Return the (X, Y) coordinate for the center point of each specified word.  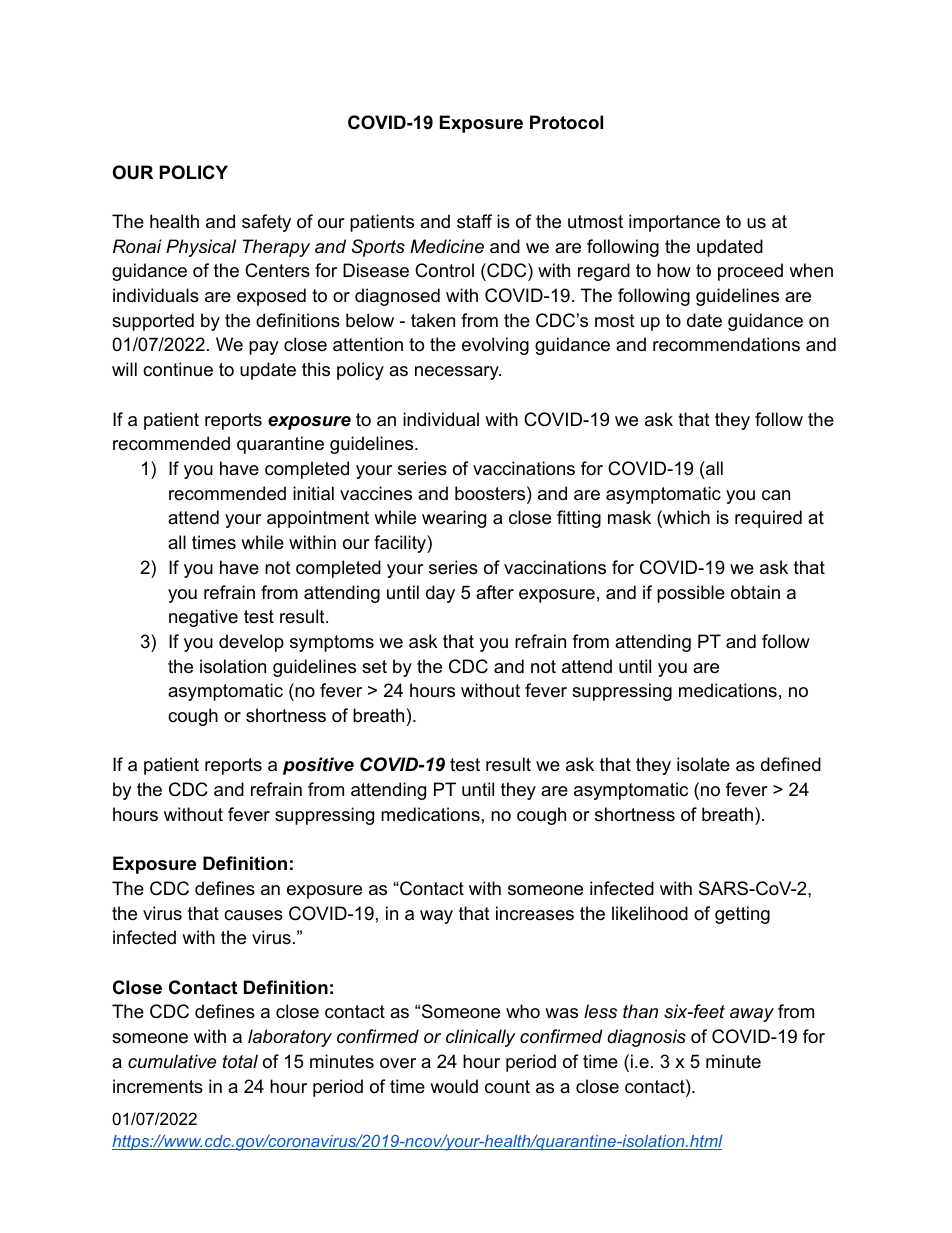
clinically (480, 1038)
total (240, 1061)
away (752, 1015)
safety (266, 223)
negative (203, 618)
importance (674, 223)
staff (474, 221)
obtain (755, 592)
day (440, 594)
